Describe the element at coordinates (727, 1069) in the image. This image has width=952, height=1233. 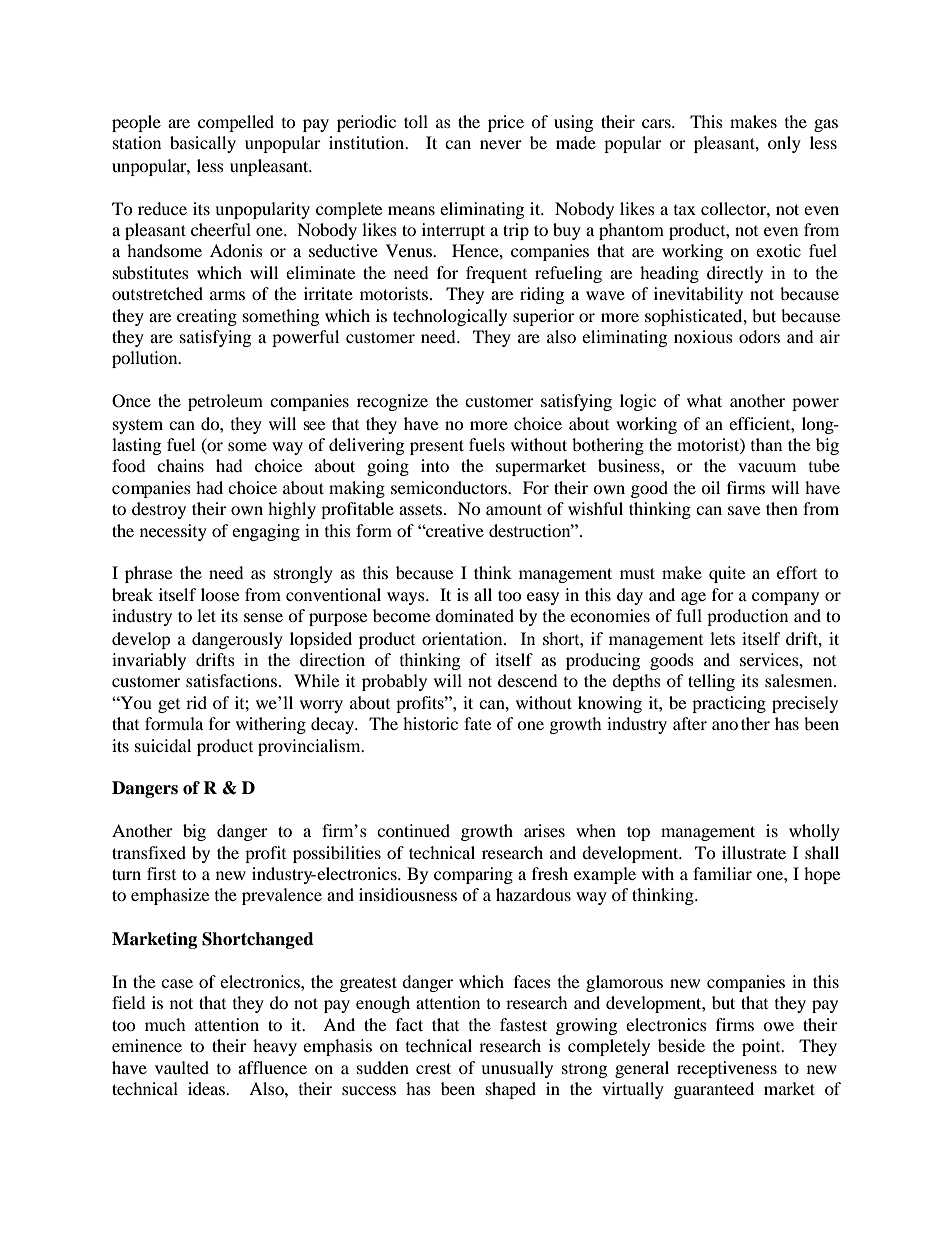
I see `receptiveness` at that location.
